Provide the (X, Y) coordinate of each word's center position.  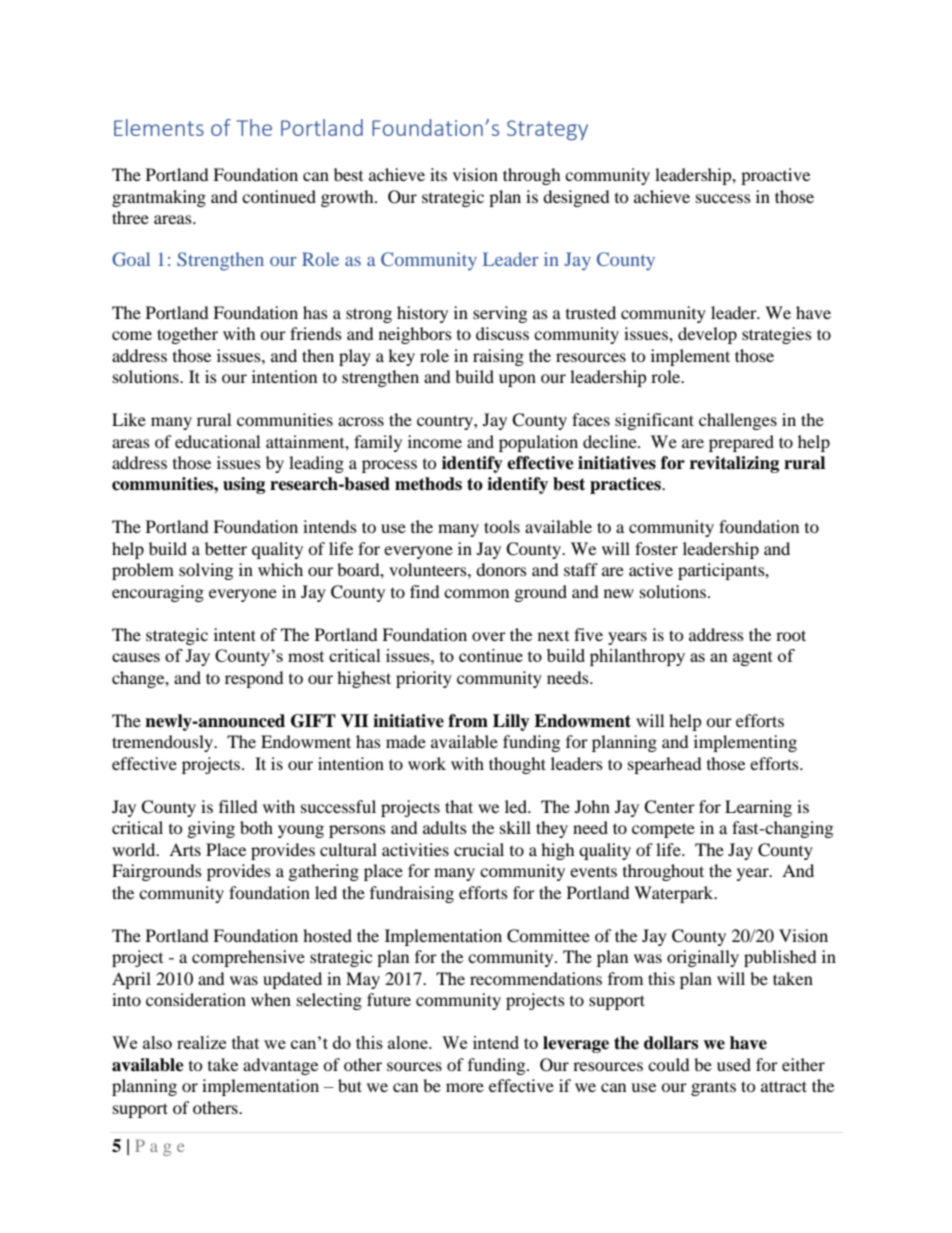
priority (424, 679)
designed (576, 198)
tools (502, 526)
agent (753, 658)
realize (201, 1042)
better (226, 548)
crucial (479, 849)
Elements (159, 127)
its (438, 174)
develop (707, 335)
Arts (185, 849)
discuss (502, 333)
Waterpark (675, 894)
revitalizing (734, 464)
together (187, 335)
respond (254, 679)
